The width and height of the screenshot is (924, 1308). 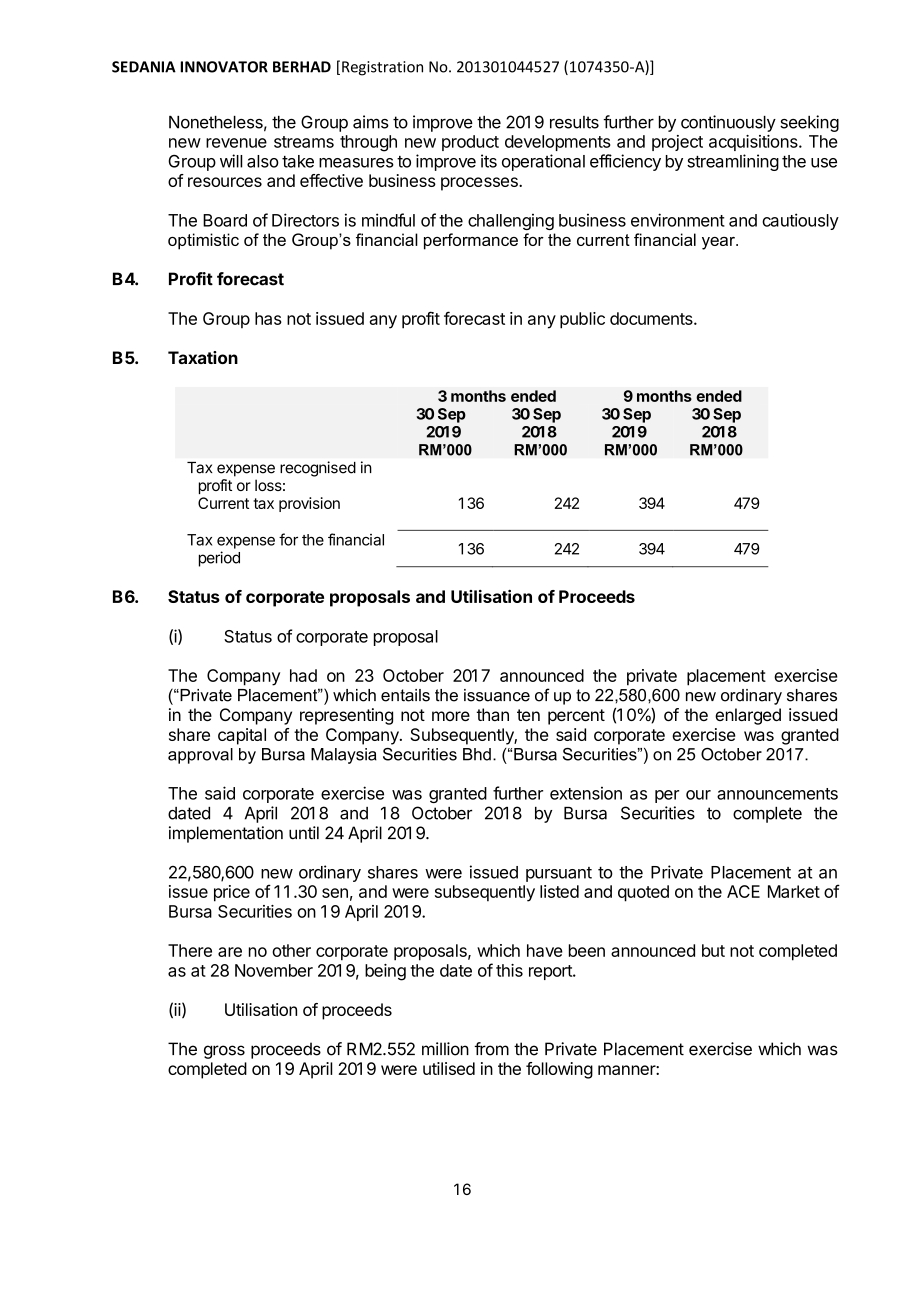 I want to click on enlarged, so click(x=748, y=716).
